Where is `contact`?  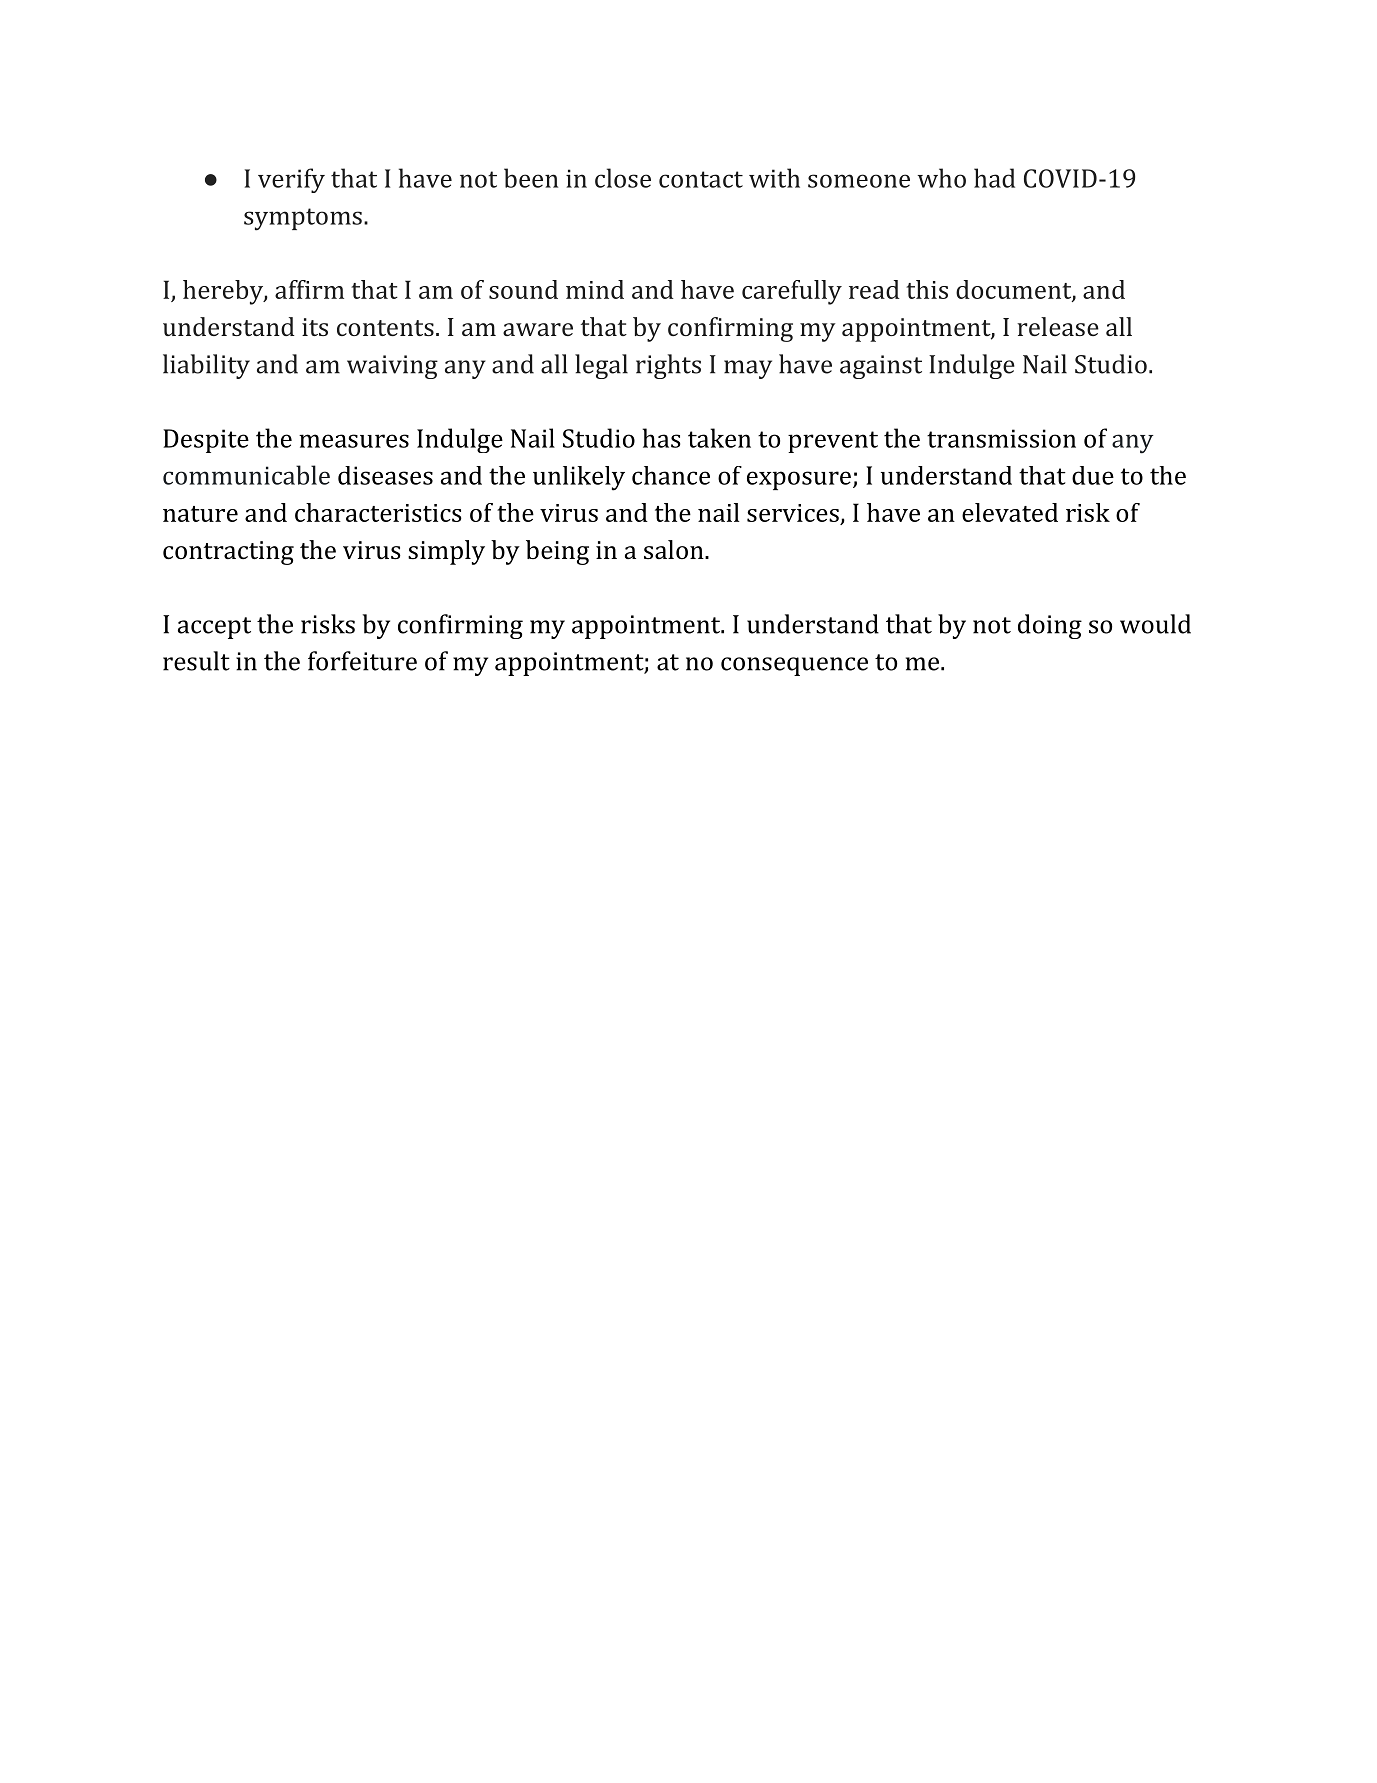 contact is located at coordinates (701, 179).
